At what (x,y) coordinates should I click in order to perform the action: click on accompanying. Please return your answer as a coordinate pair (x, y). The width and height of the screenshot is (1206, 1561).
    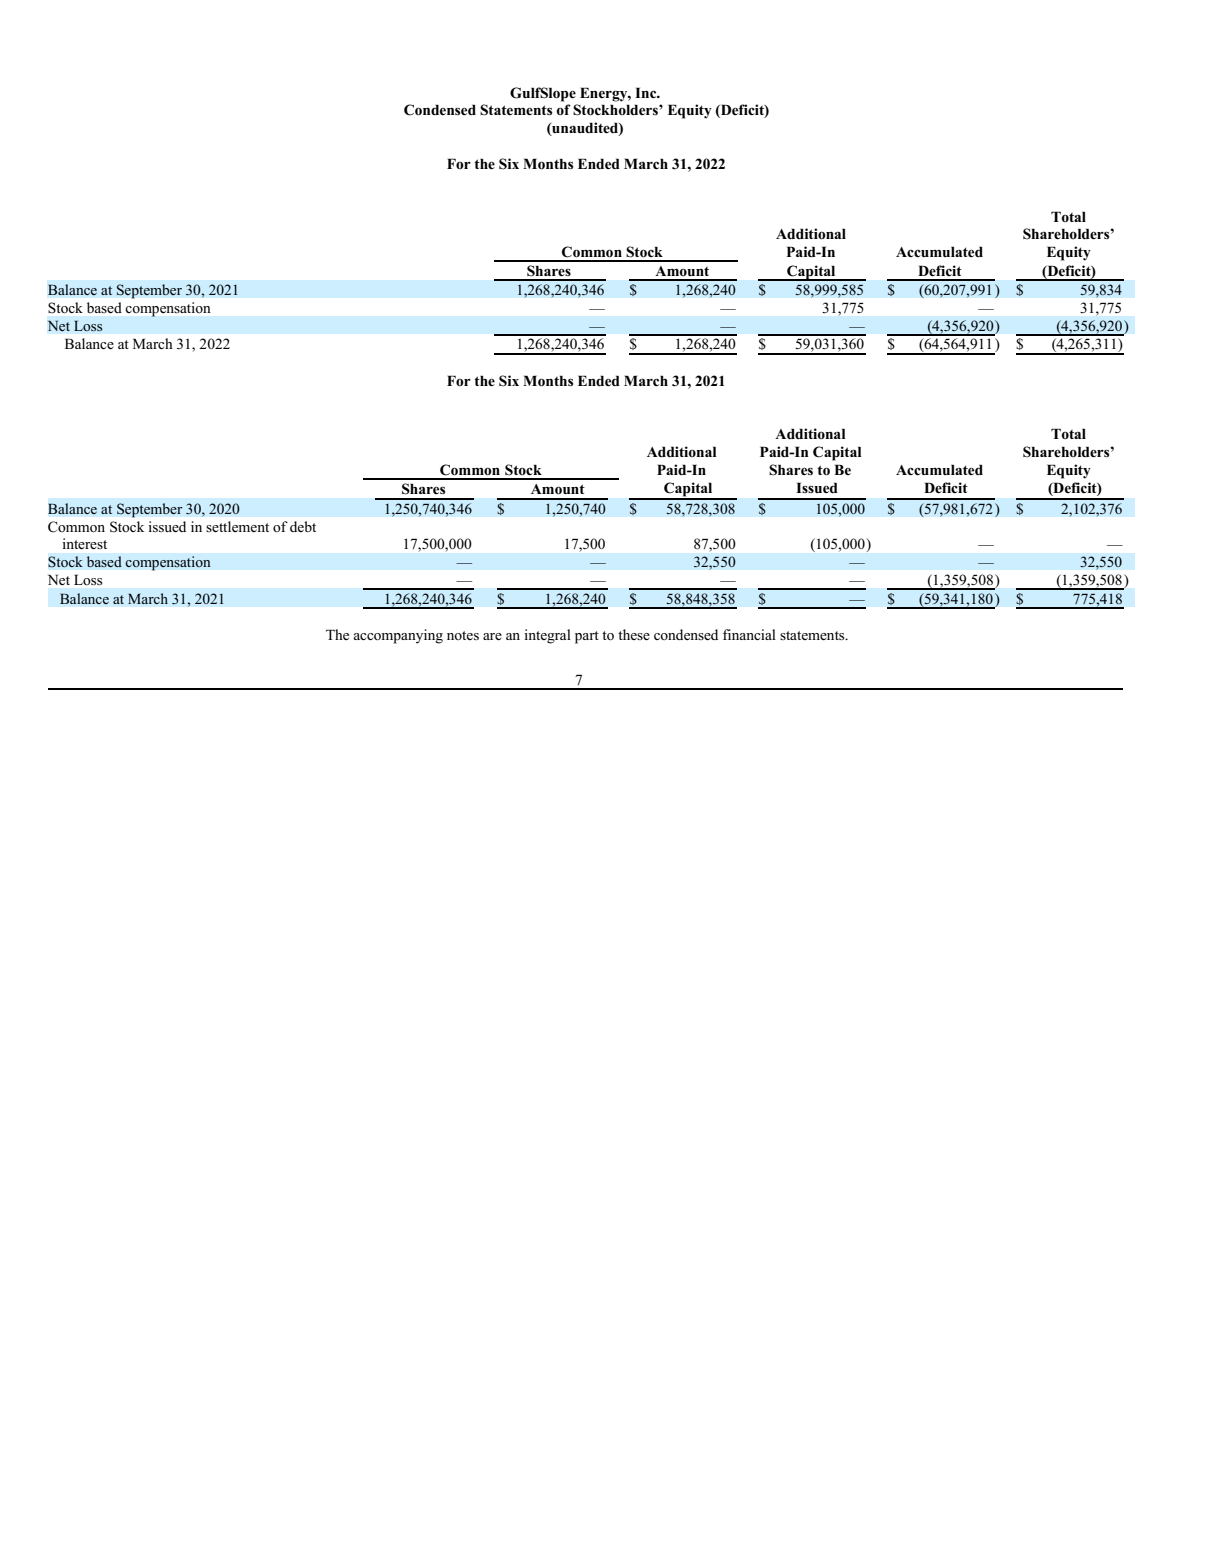
    Looking at the image, I should click on (398, 636).
